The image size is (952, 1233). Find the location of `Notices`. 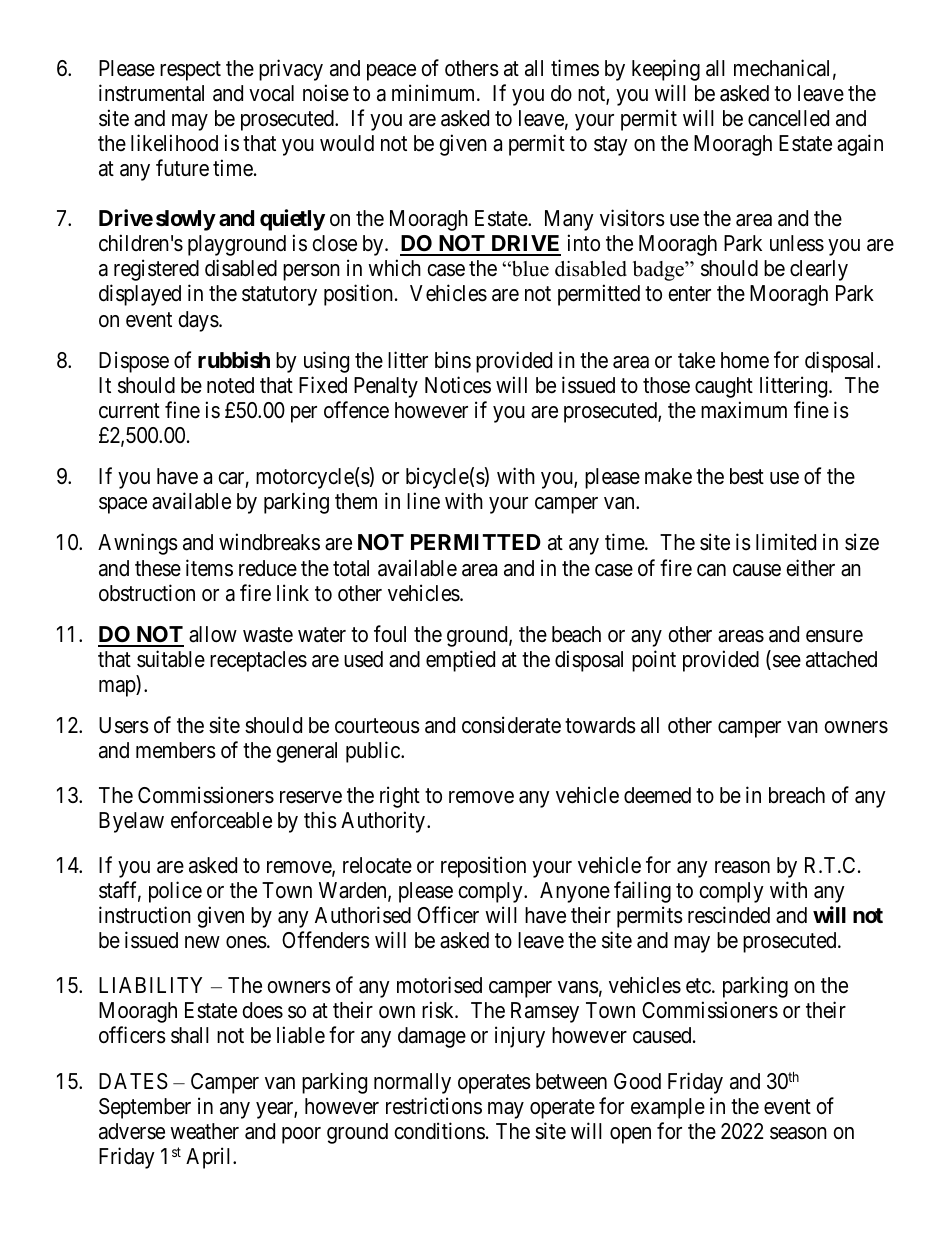

Notices is located at coordinates (458, 385).
